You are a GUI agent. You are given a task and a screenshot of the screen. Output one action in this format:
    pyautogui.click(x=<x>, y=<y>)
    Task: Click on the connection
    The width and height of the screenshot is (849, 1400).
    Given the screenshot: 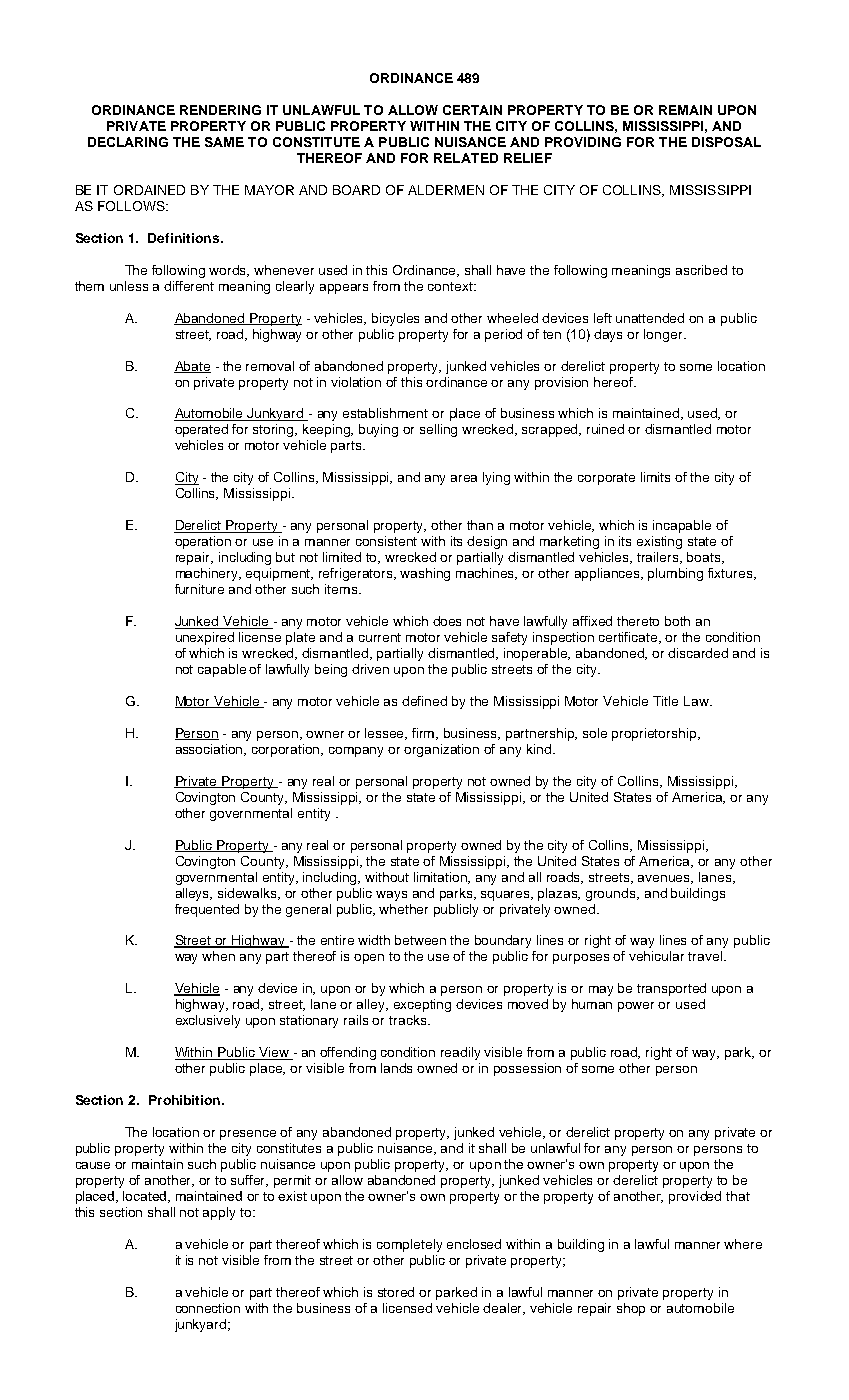 What is the action you would take?
    pyautogui.click(x=208, y=1308)
